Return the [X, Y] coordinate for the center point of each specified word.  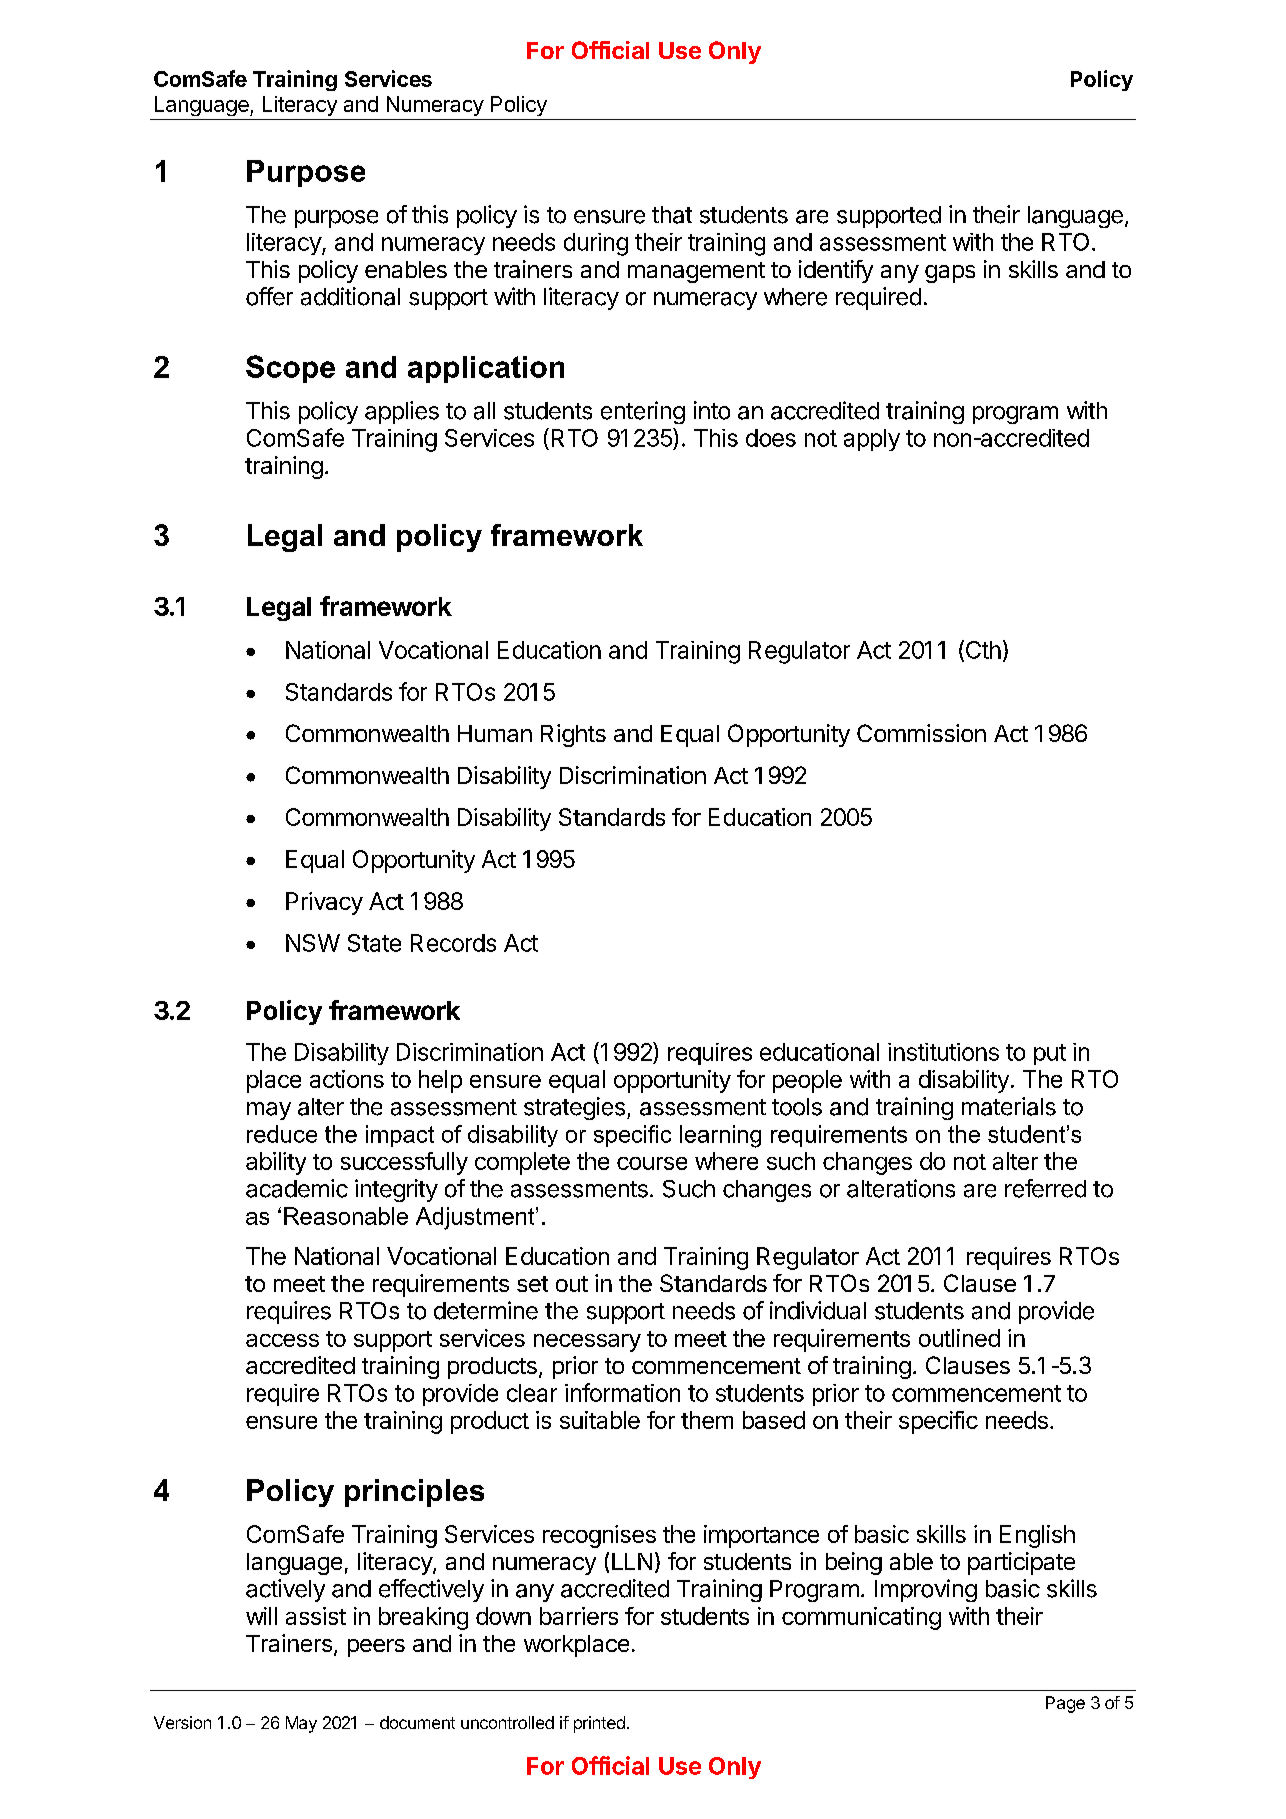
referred [1045, 1188]
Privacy [324, 903]
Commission [921, 733]
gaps [950, 274]
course [652, 1163]
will [261, 1616]
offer [269, 296]
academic [297, 1188]
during [596, 244]
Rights [573, 735]
